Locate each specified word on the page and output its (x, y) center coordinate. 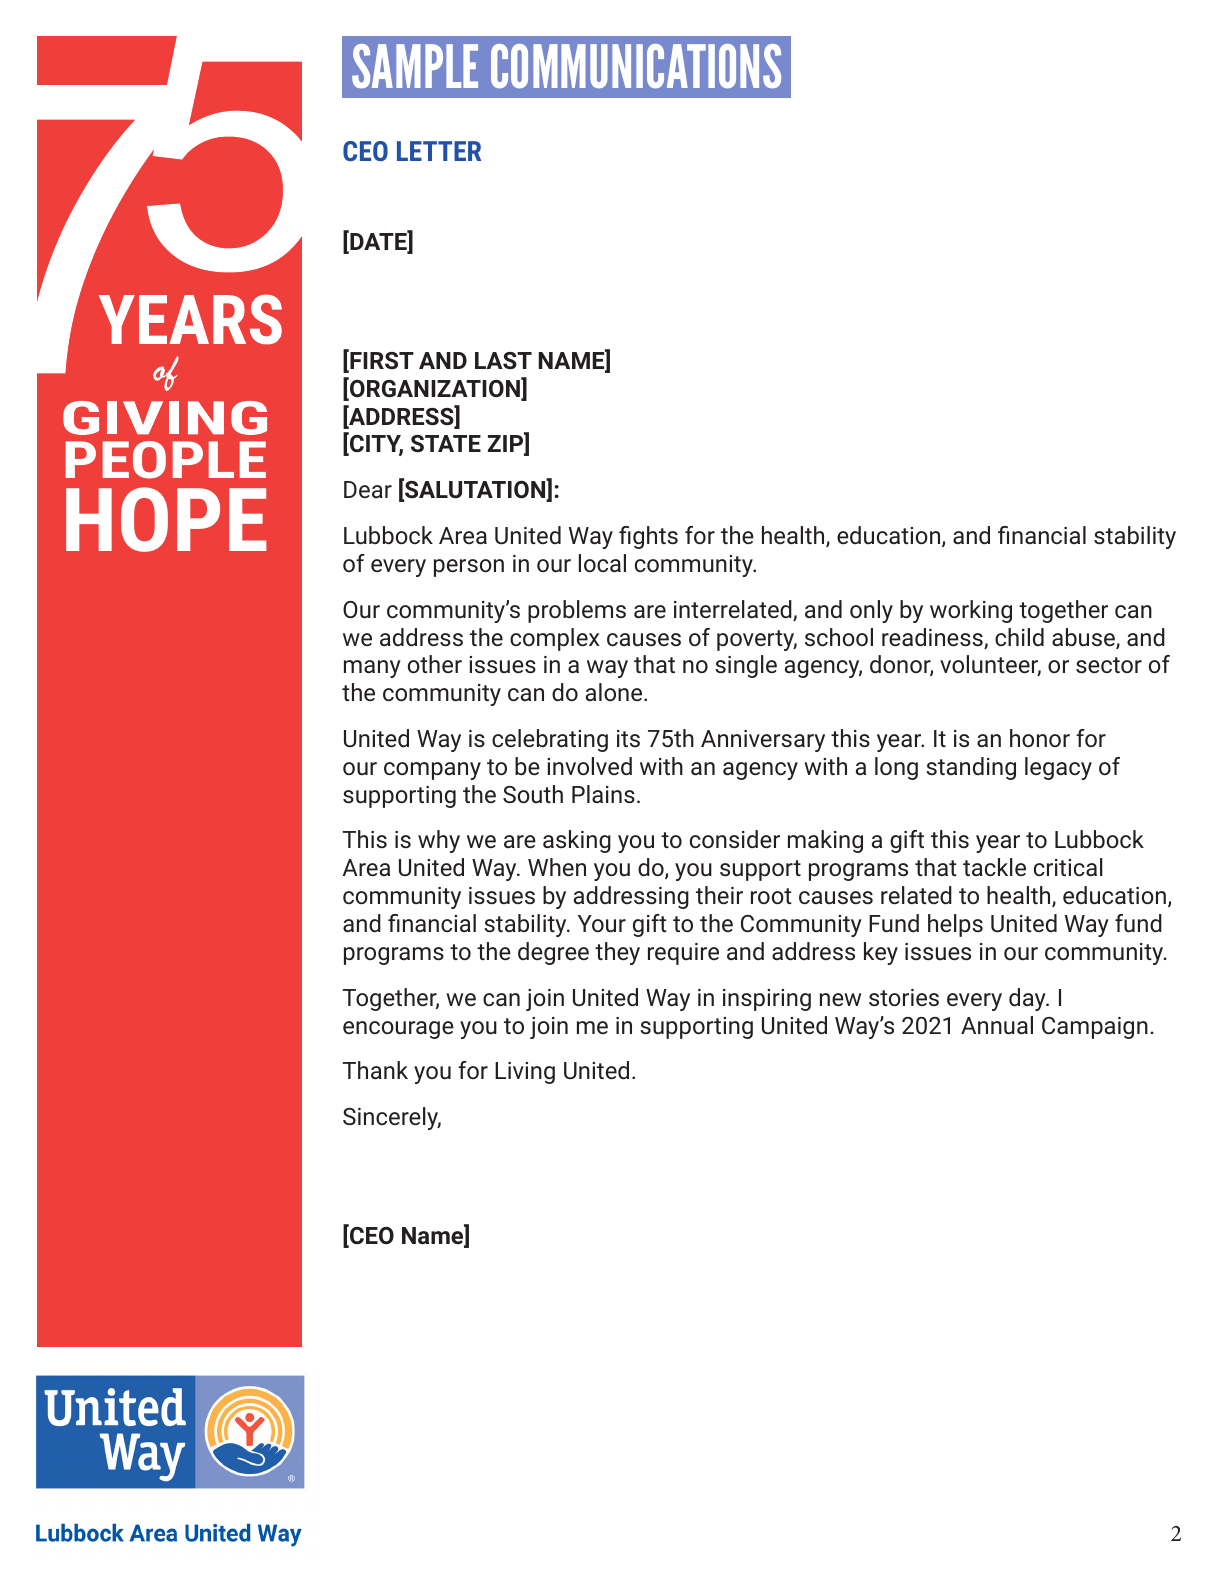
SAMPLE (415, 66)
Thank (375, 1070)
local (602, 563)
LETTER (439, 151)
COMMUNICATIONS (636, 66)
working (971, 611)
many (372, 669)
